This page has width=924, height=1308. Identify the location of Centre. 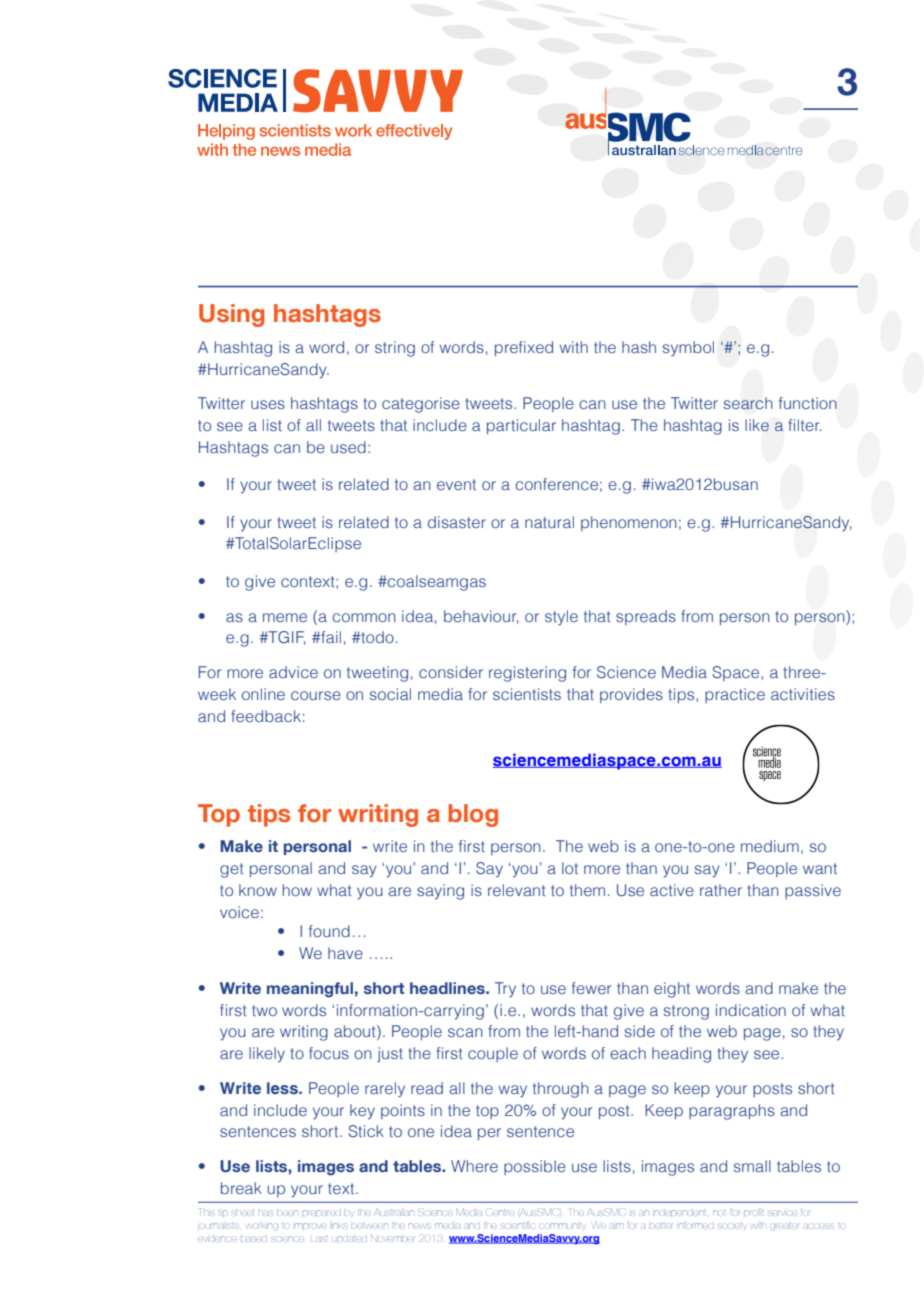
(501, 1212).
